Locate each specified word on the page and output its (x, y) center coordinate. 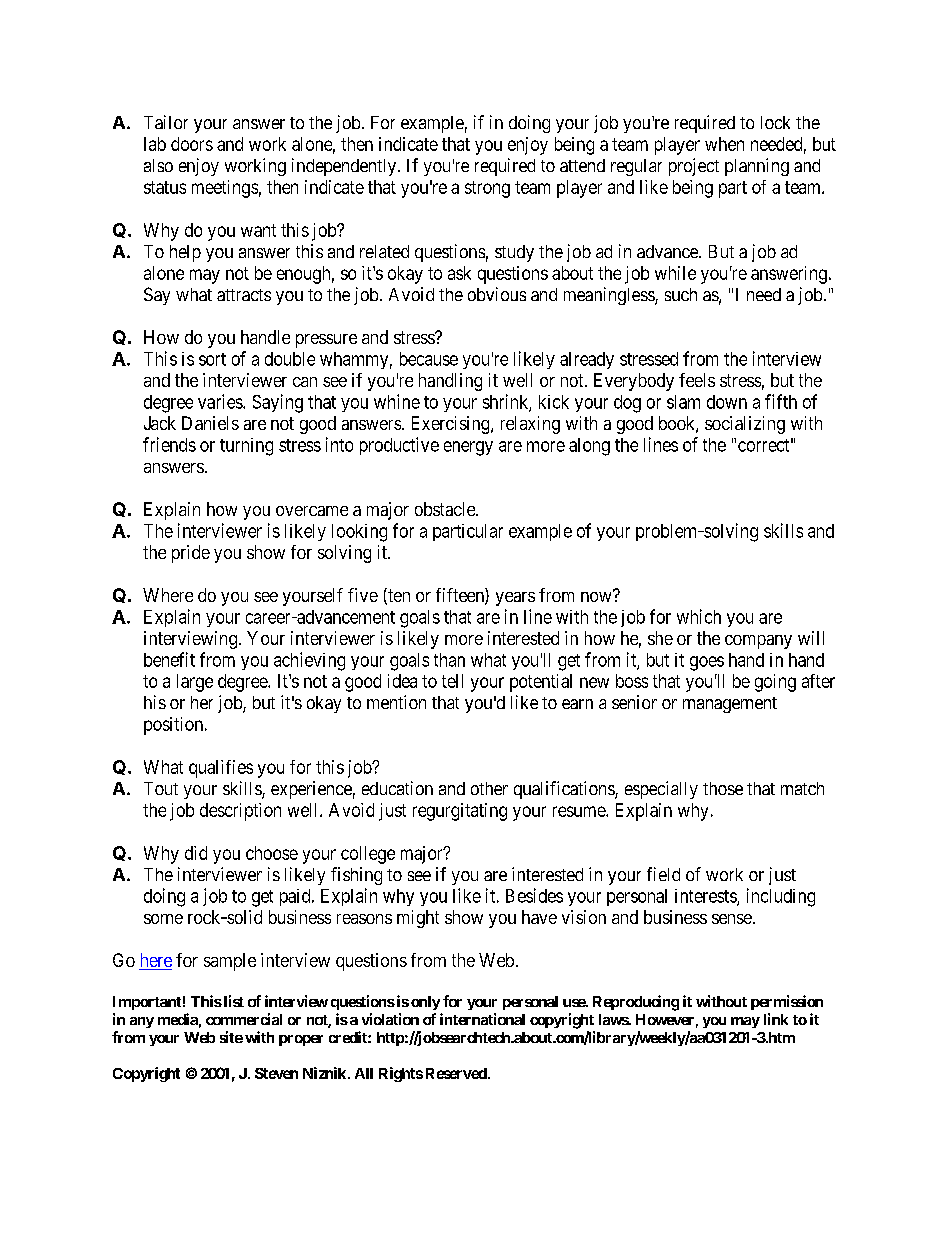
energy (468, 448)
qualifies (221, 769)
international (482, 1019)
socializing (745, 425)
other (489, 788)
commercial (244, 1019)
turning (246, 447)
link (776, 1019)
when (724, 144)
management (730, 705)
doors (192, 144)
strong (487, 189)
